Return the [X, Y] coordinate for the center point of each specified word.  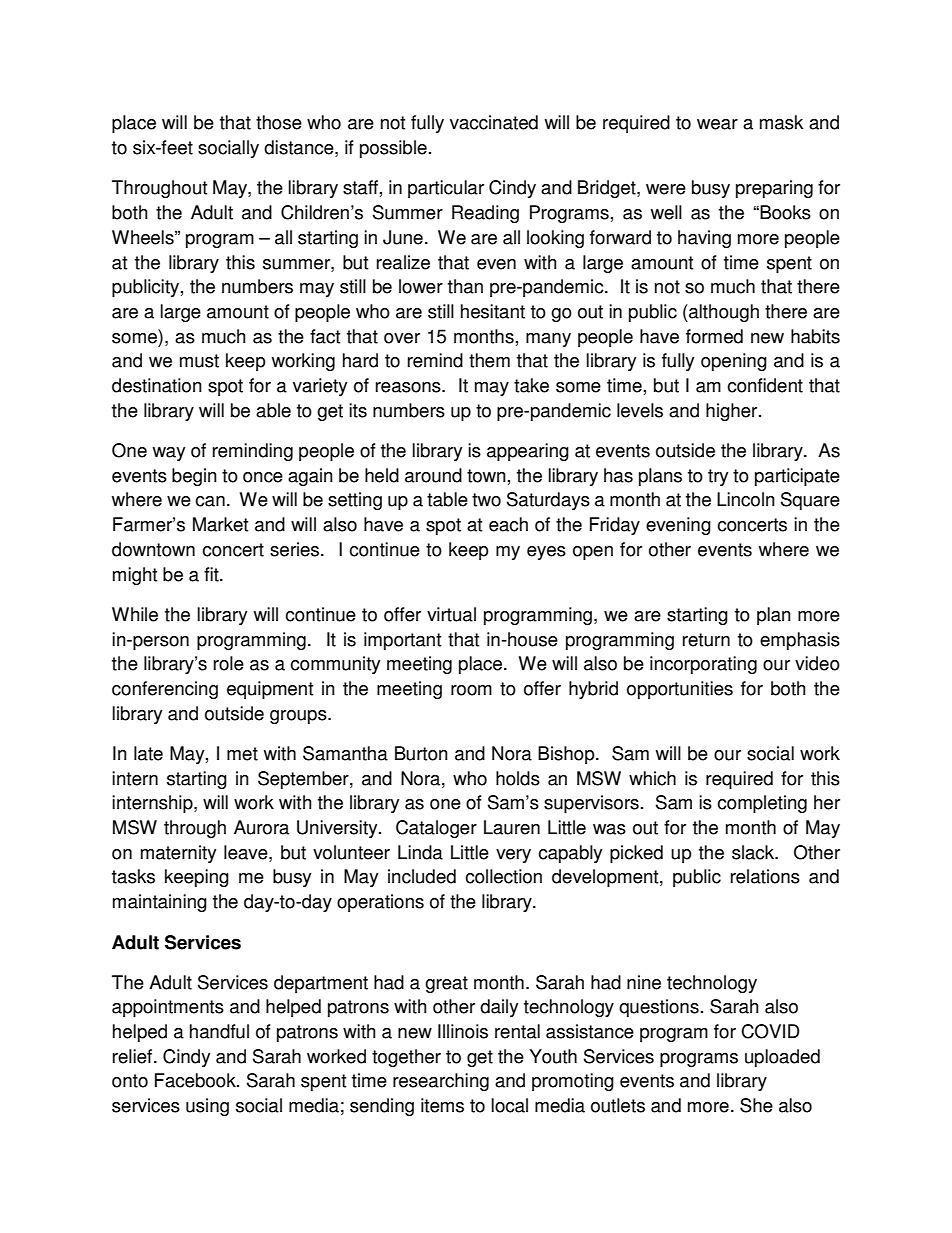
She [756, 1105]
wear [717, 124]
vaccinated [494, 122]
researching [441, 1082]
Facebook [196, 1080]
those [279, 122]
